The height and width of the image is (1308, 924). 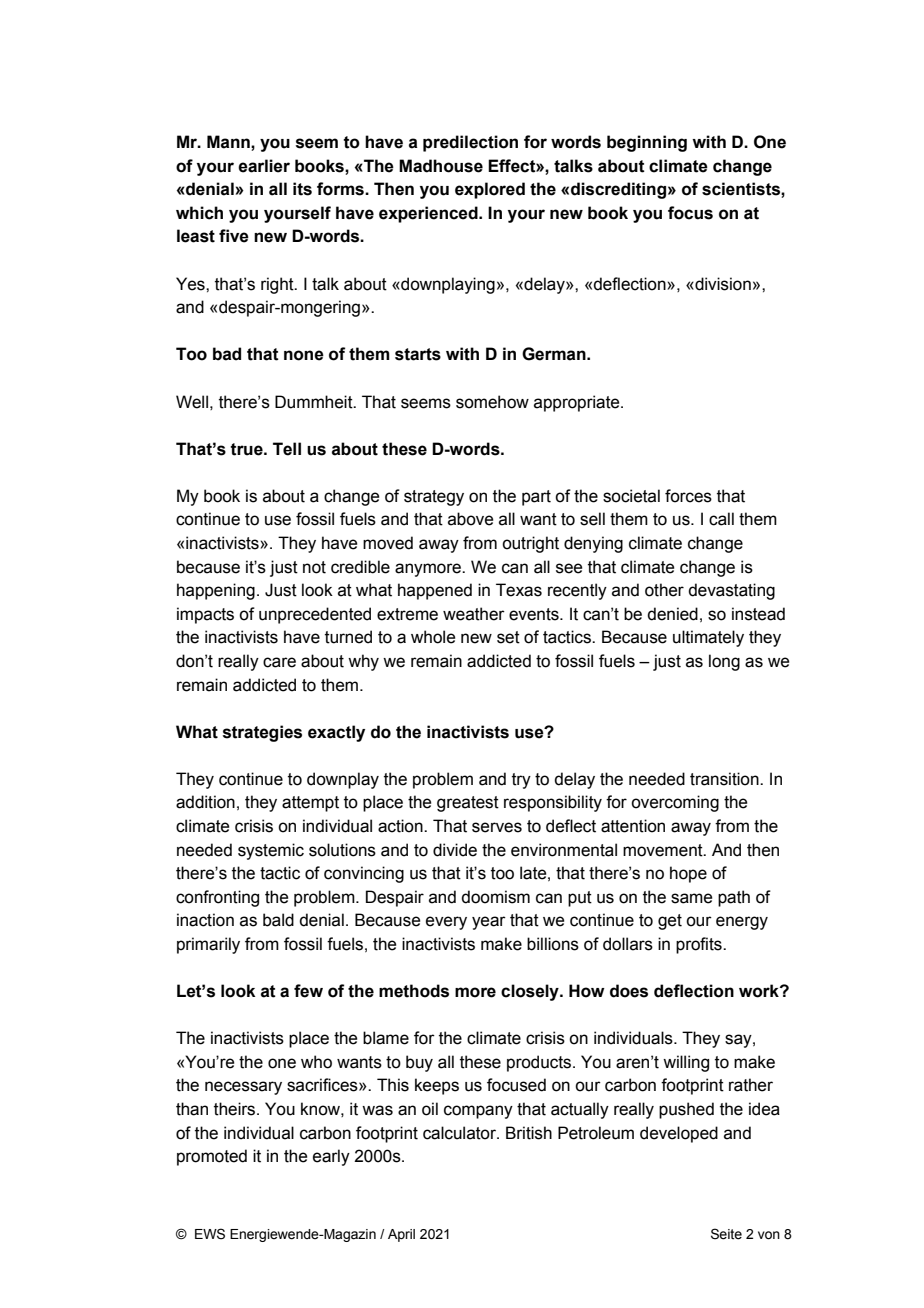 I want to click on set, so click(x=508, y=637).
